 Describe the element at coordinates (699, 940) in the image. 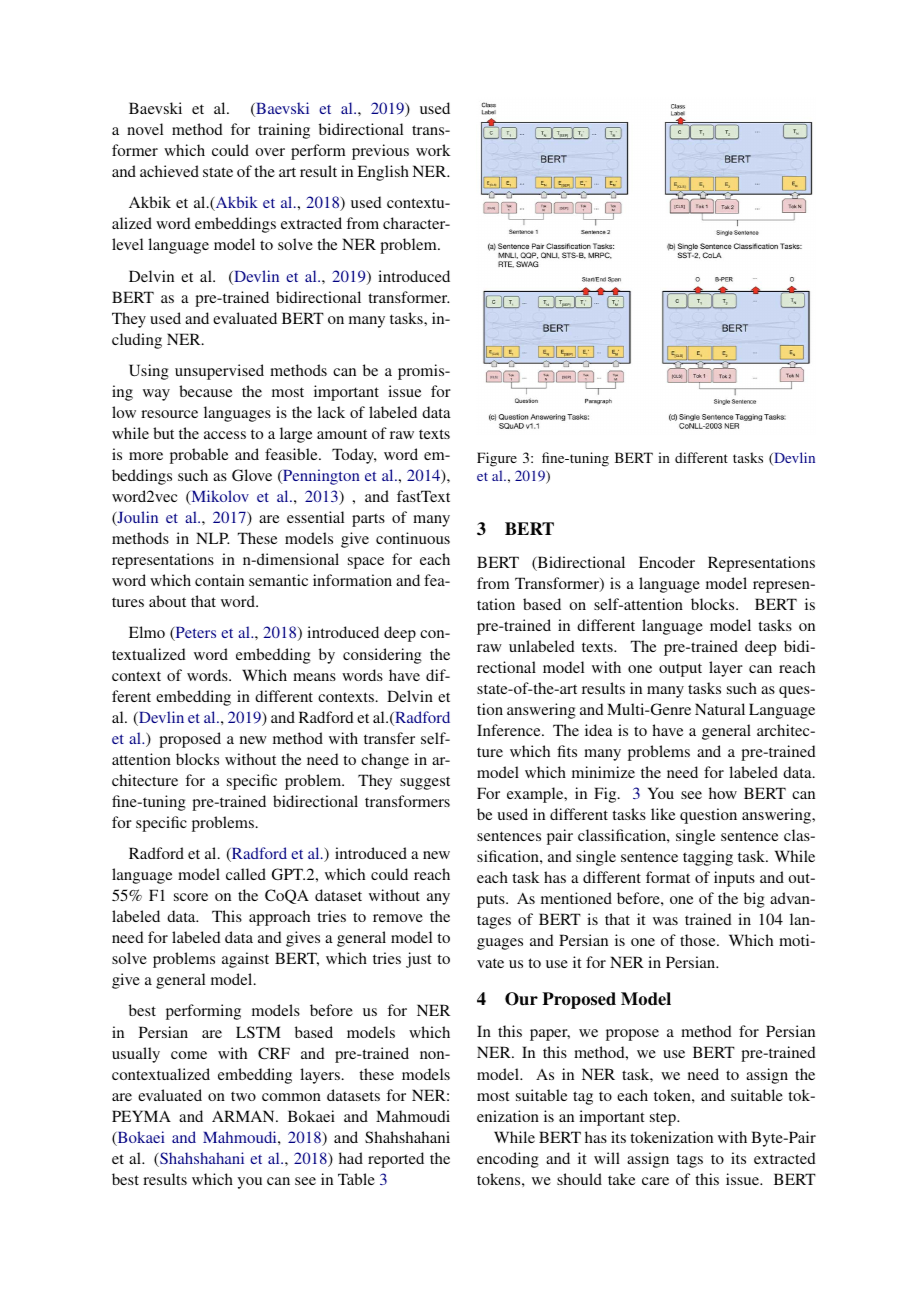

I see `those` at that location.
